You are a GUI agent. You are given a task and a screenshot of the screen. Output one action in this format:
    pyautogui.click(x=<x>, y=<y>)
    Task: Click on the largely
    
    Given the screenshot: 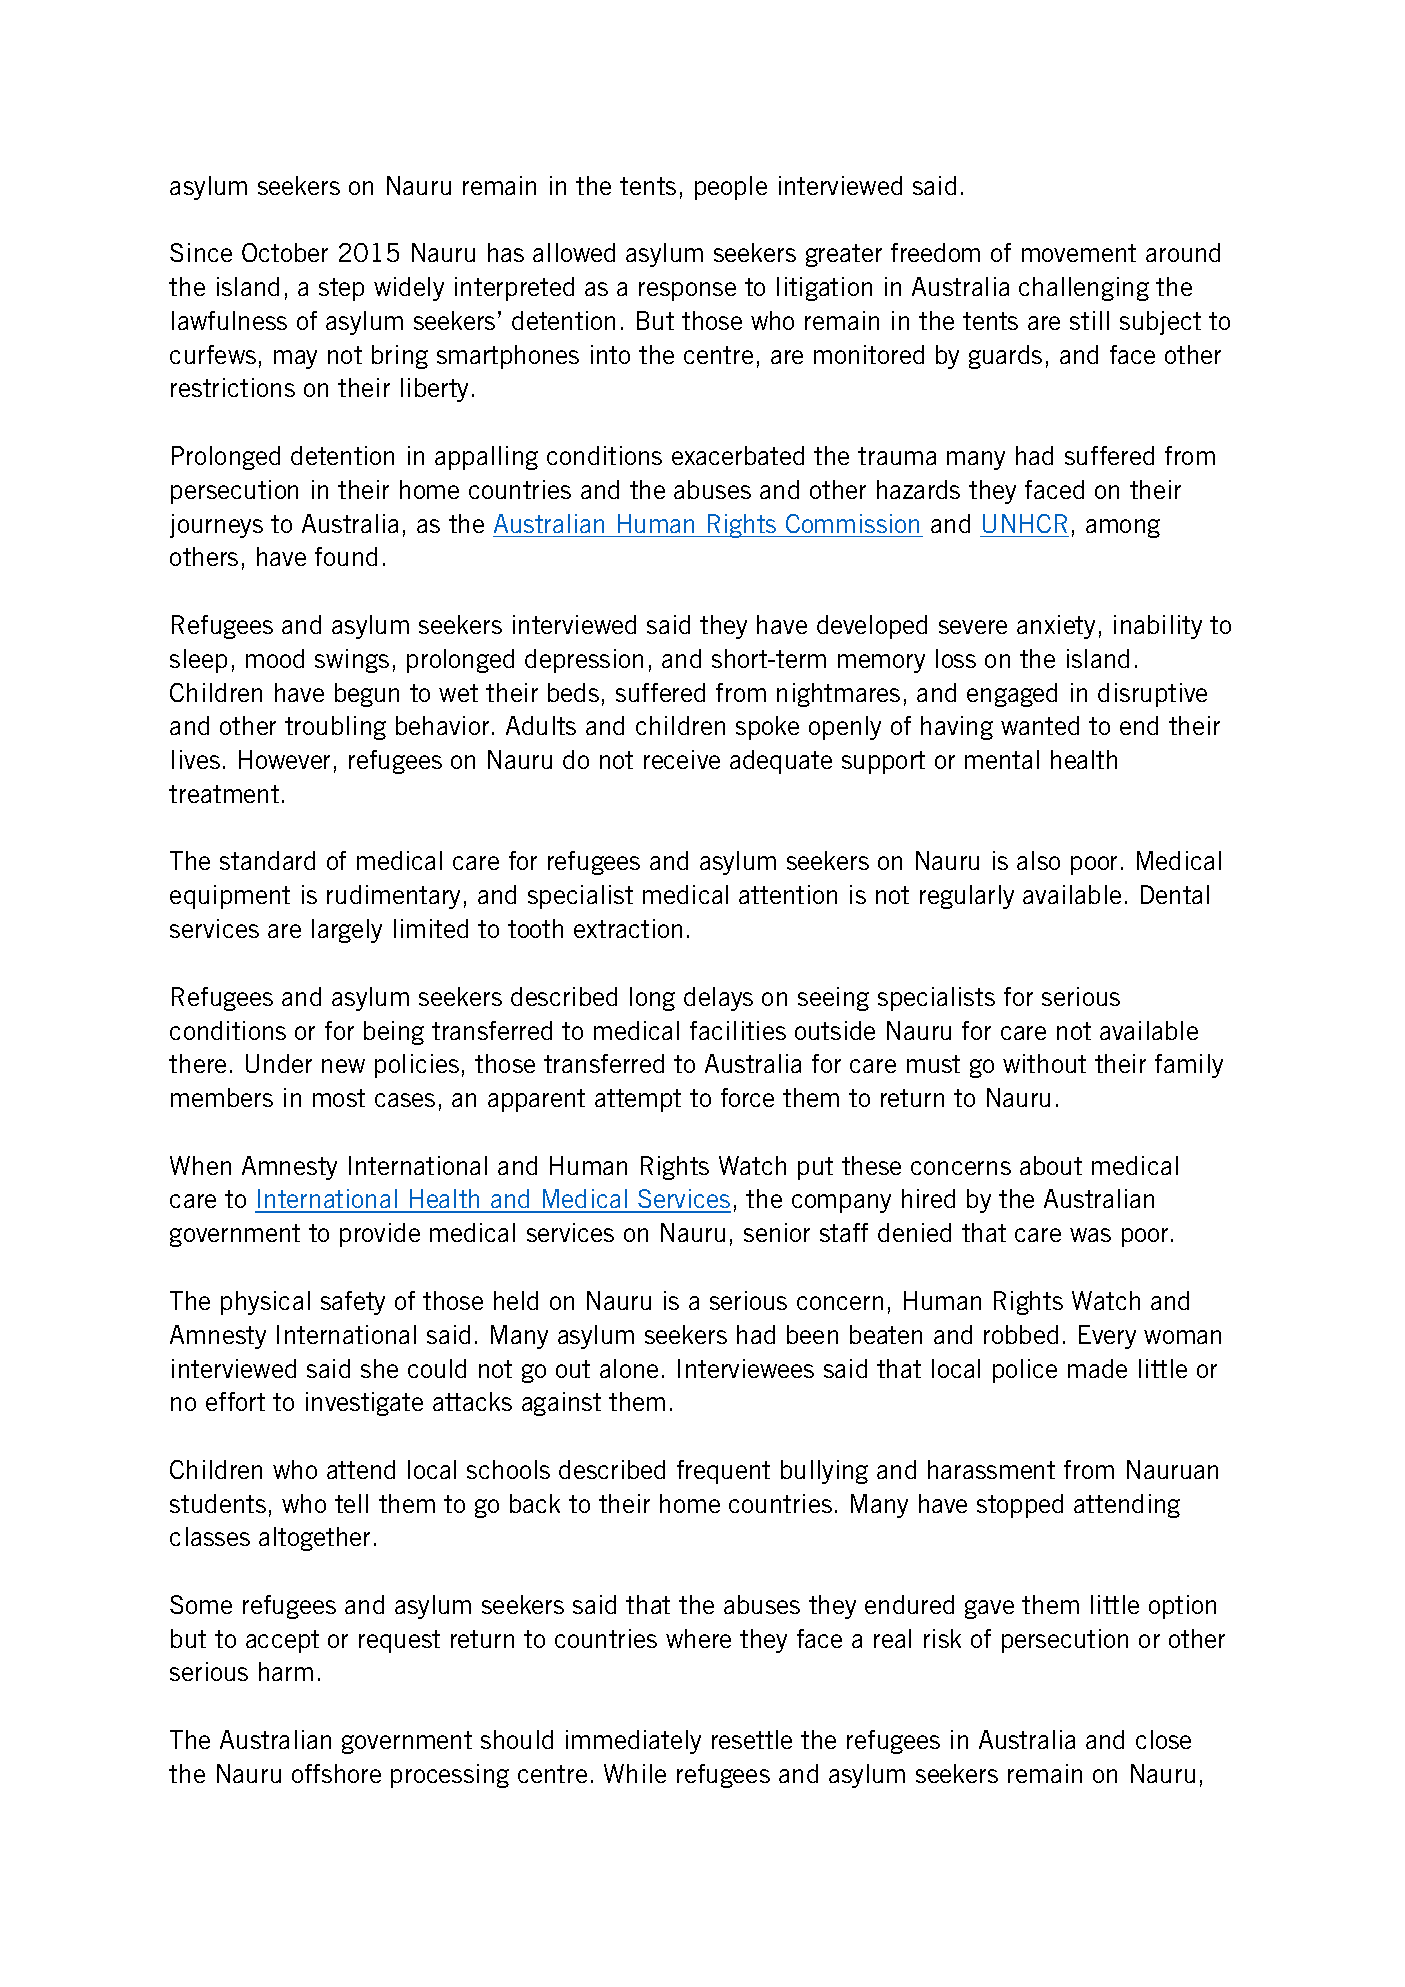 What is the action you would take?
    pyautogui.click(x=347, y=931)
